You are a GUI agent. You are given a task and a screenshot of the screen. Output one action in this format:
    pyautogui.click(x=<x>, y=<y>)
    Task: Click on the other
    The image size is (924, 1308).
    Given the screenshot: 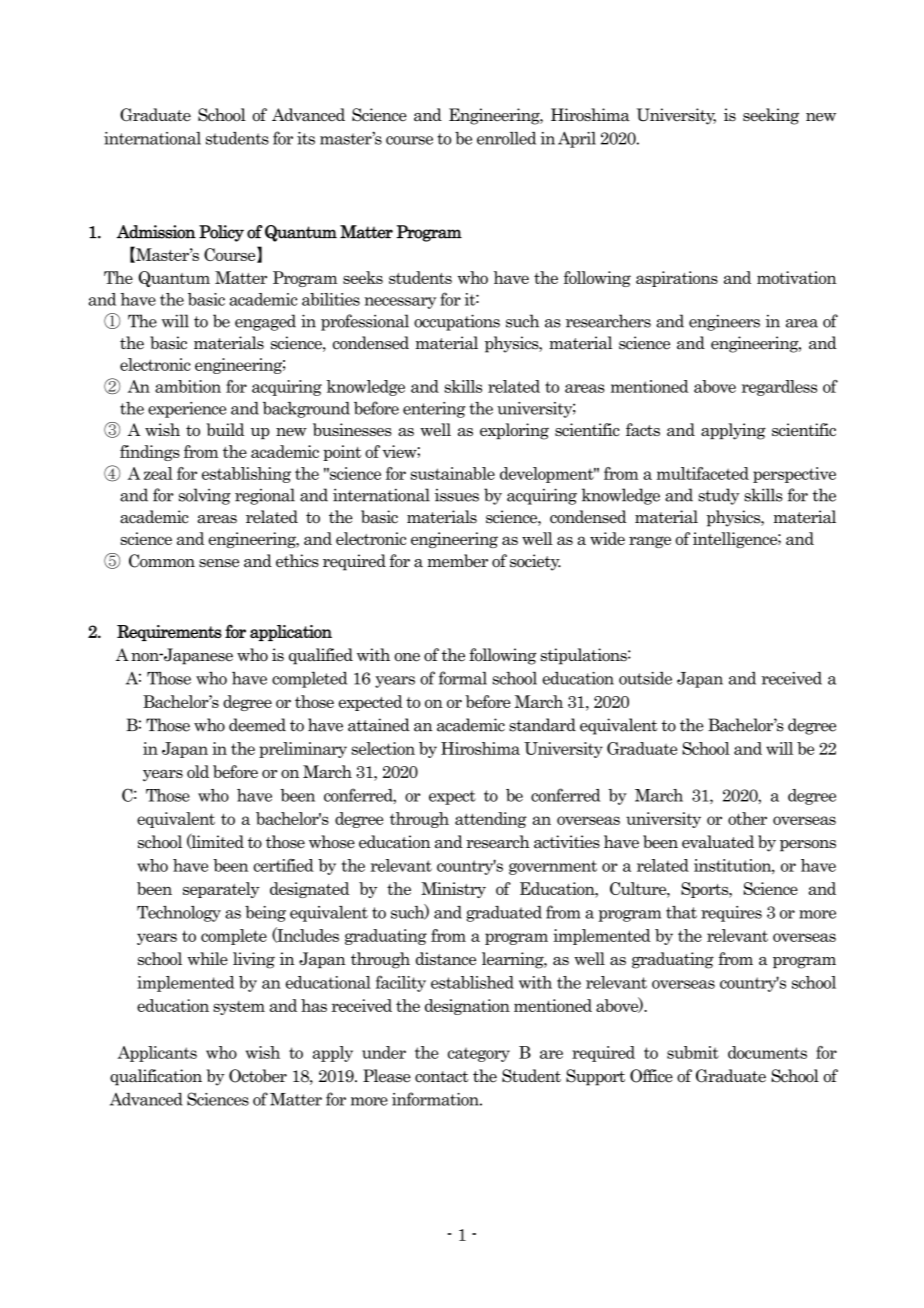 What is the action you would take?
    pyautogui.click(x=747, y=818)
